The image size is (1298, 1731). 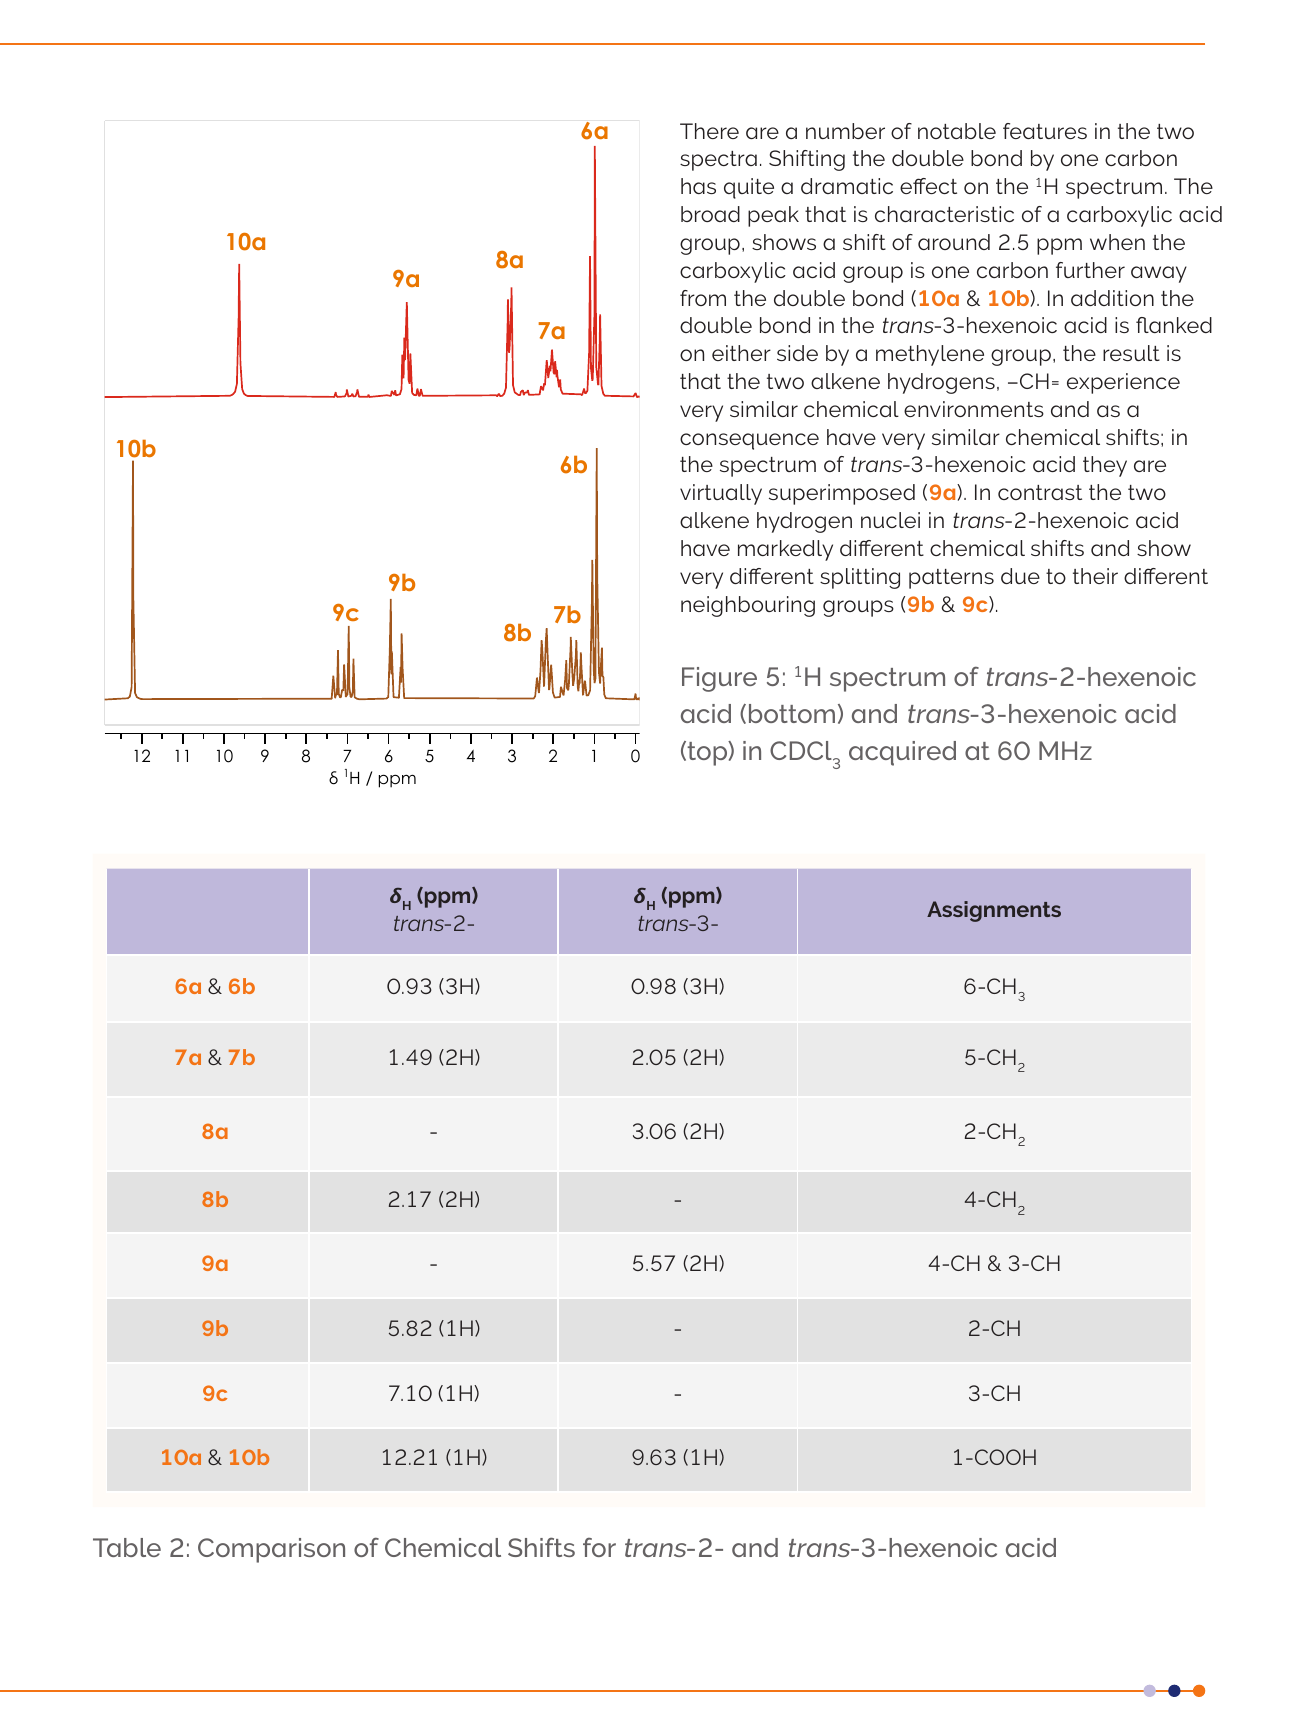 What do you see at coordinates (599, 1547) in the image?
I see `for` at bounding box center [599, 1547].
